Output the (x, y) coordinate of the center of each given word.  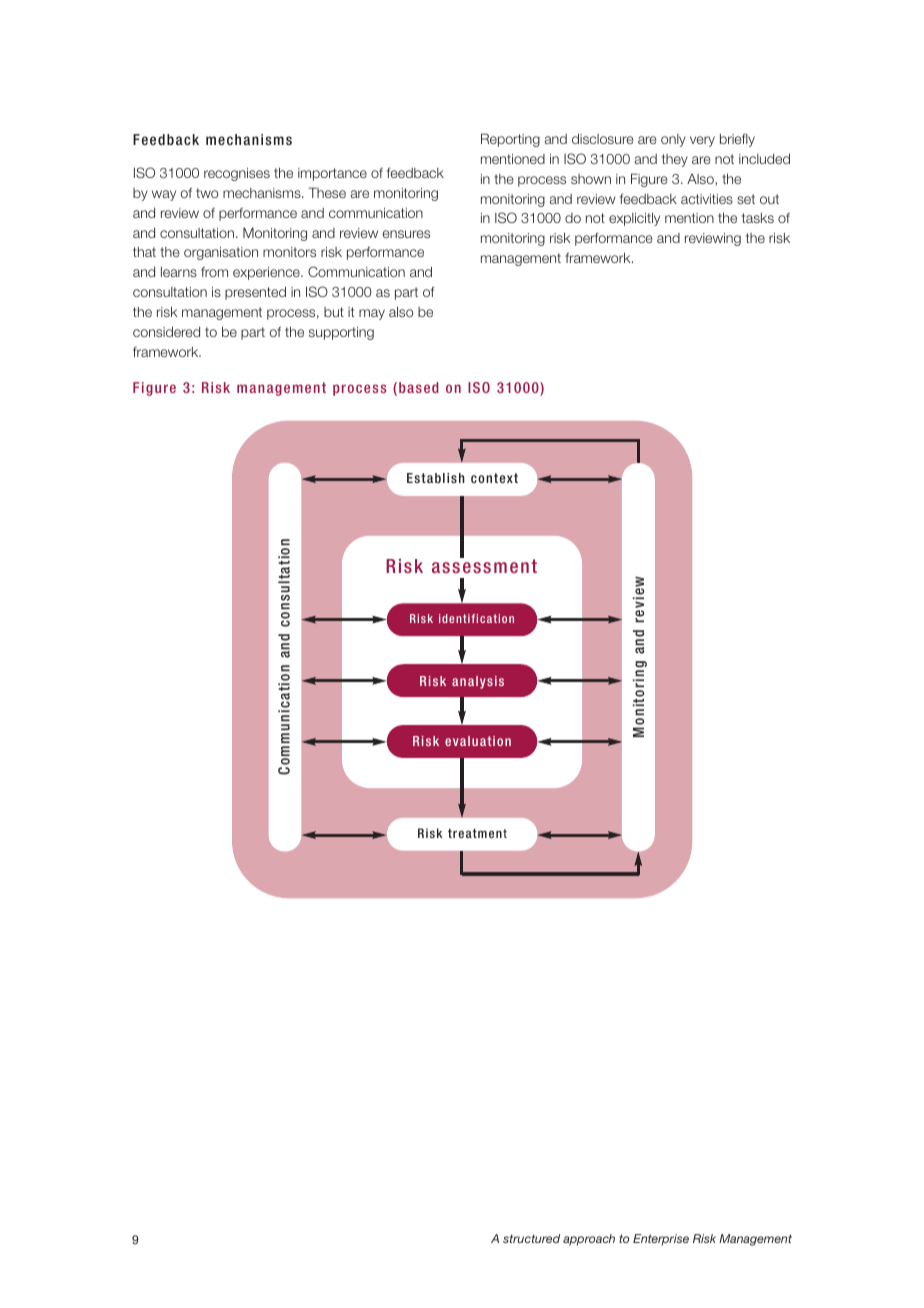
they (675, 160)
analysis (478, 682)
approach (589, 1240)
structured (531, 1238)
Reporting (510, 140)
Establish (436, 478)
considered (166, 331)
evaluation (478, 741)
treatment (477, 833)
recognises (237, 174)
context (494, 478)
